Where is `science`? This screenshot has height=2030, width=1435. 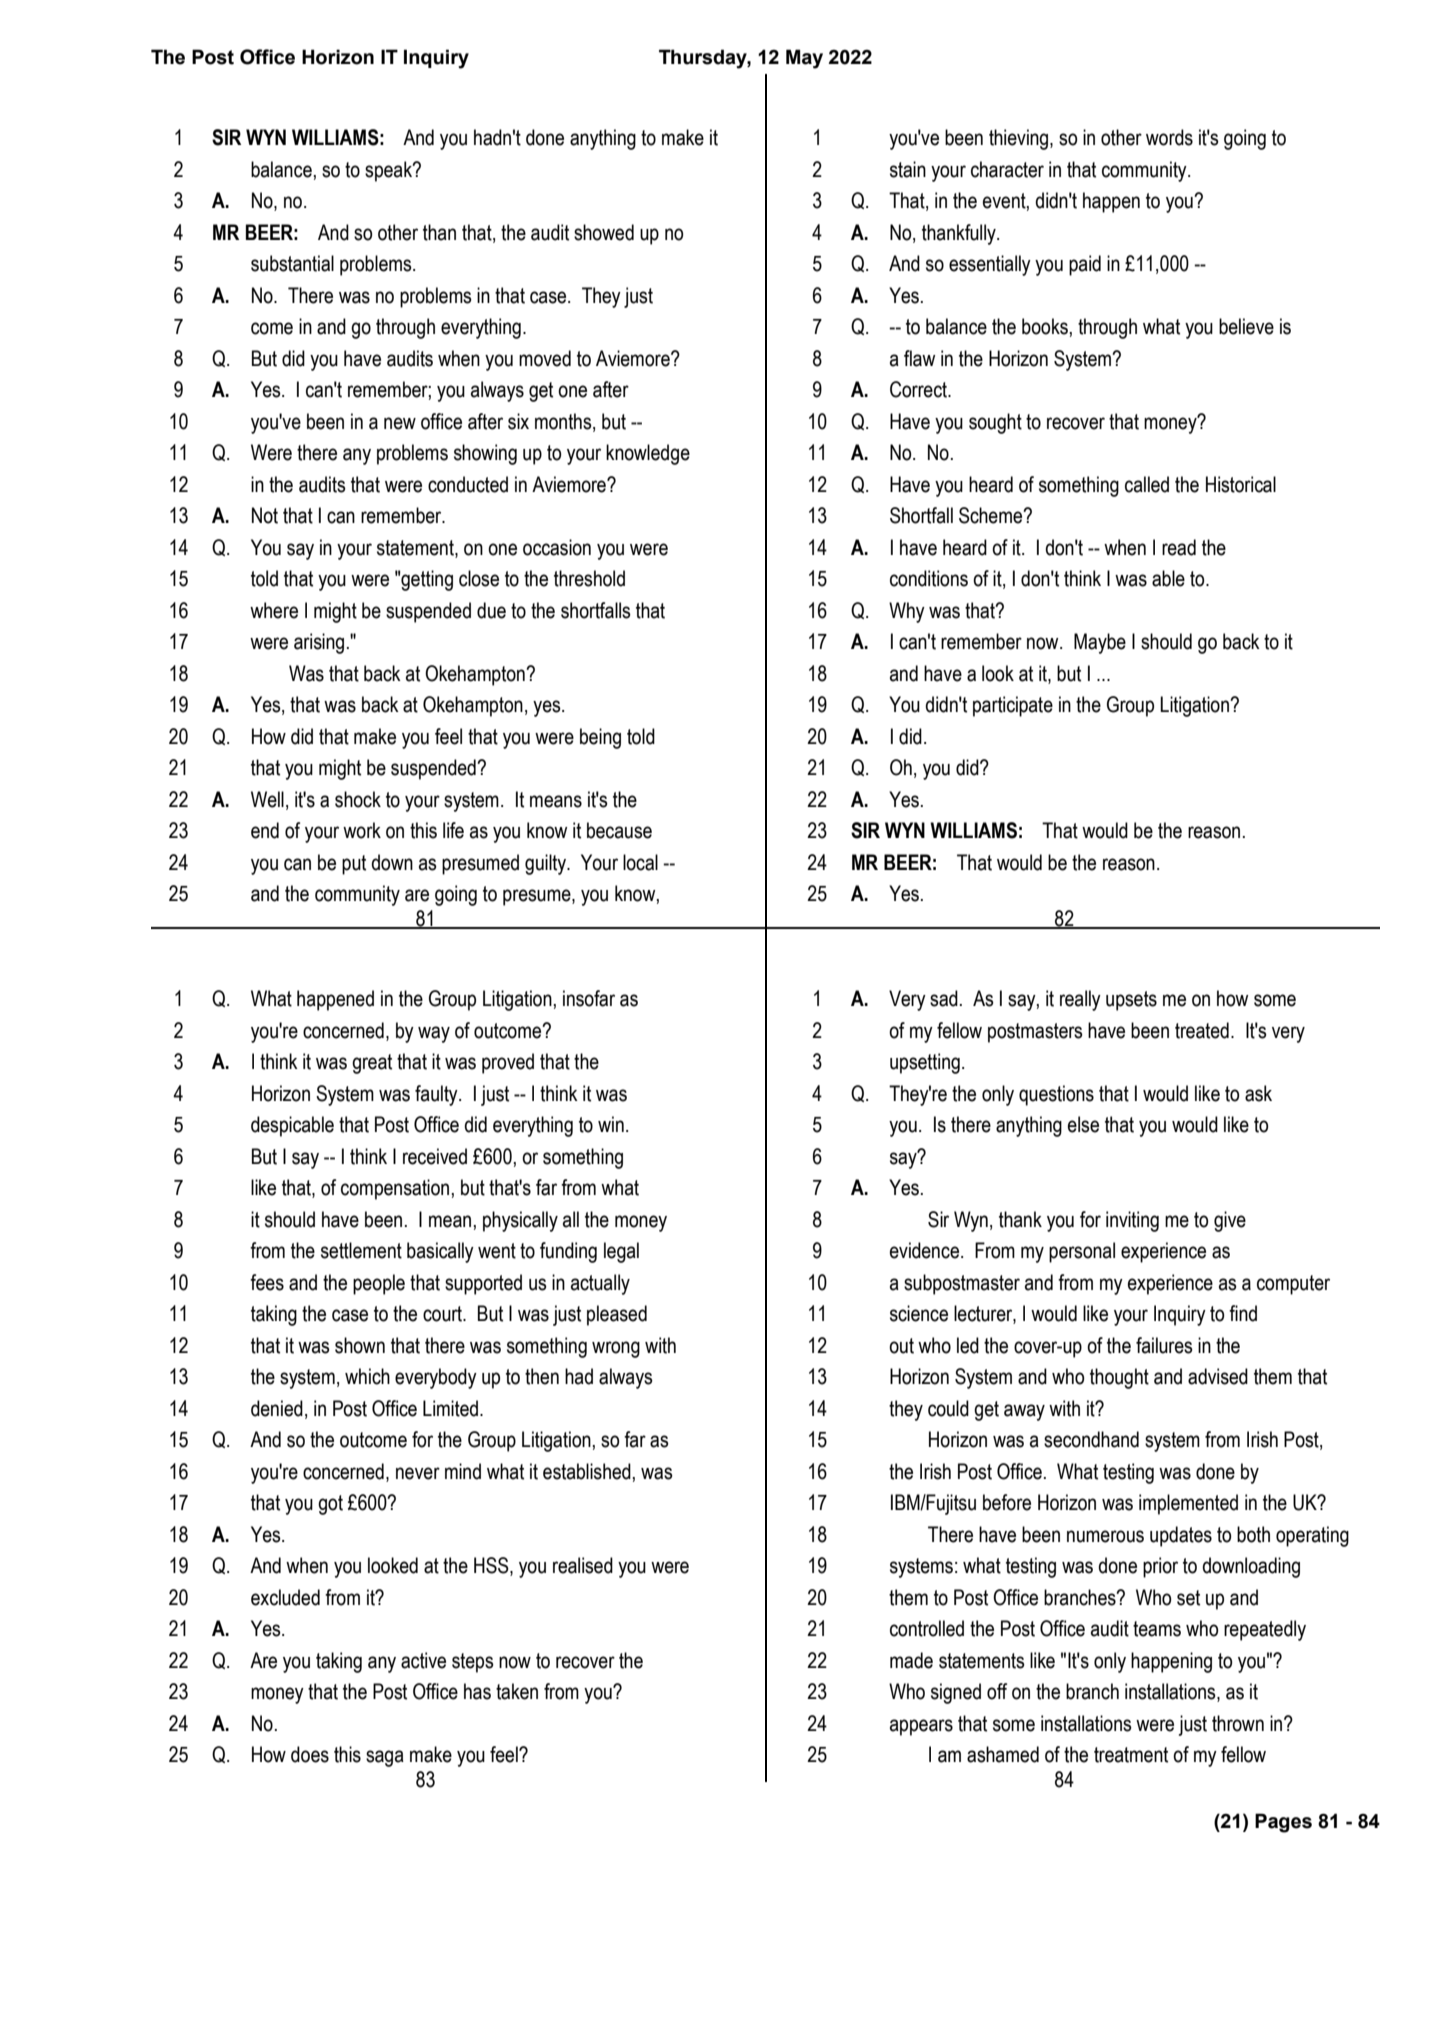 science is located at coordinates (919, 1313).
